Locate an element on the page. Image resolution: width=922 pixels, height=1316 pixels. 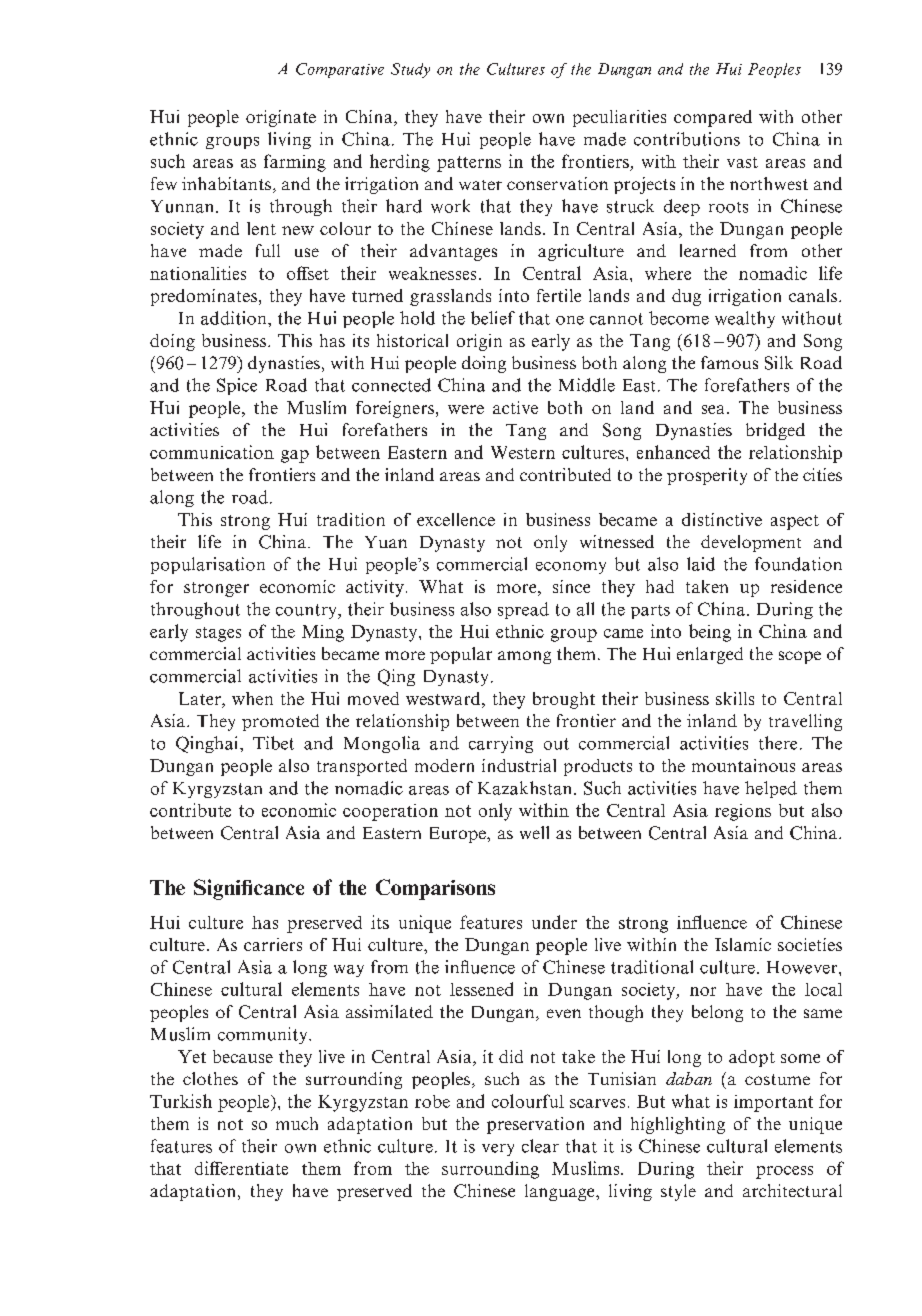
inhabitants is located at coordinates (226, 183).
